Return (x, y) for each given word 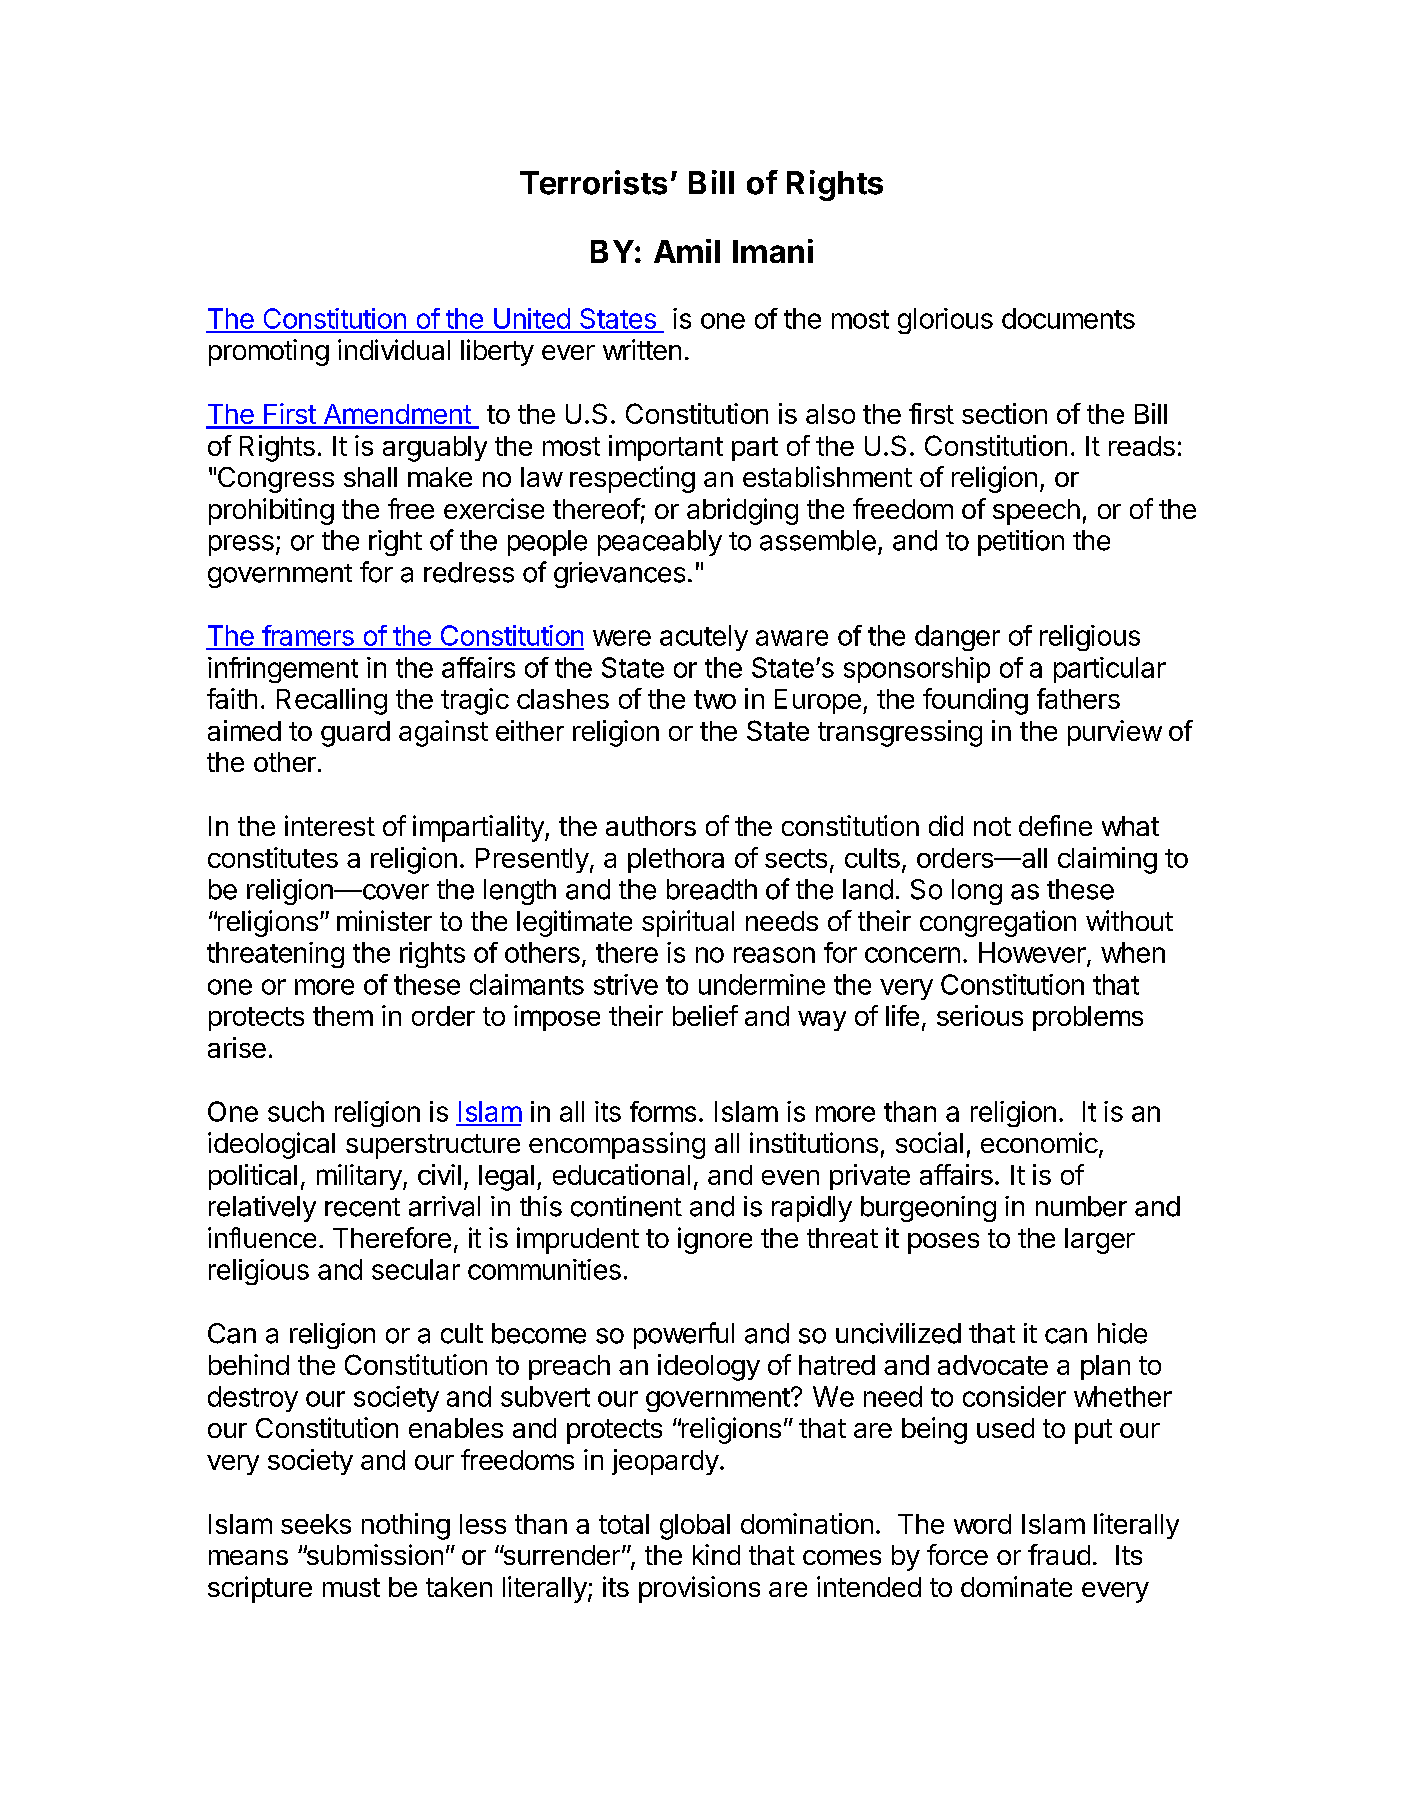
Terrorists (593, 182)
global (695, 1527)
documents (1068, 318)
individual (394, 349)
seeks (316, 1524)
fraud (1059, 1554)
